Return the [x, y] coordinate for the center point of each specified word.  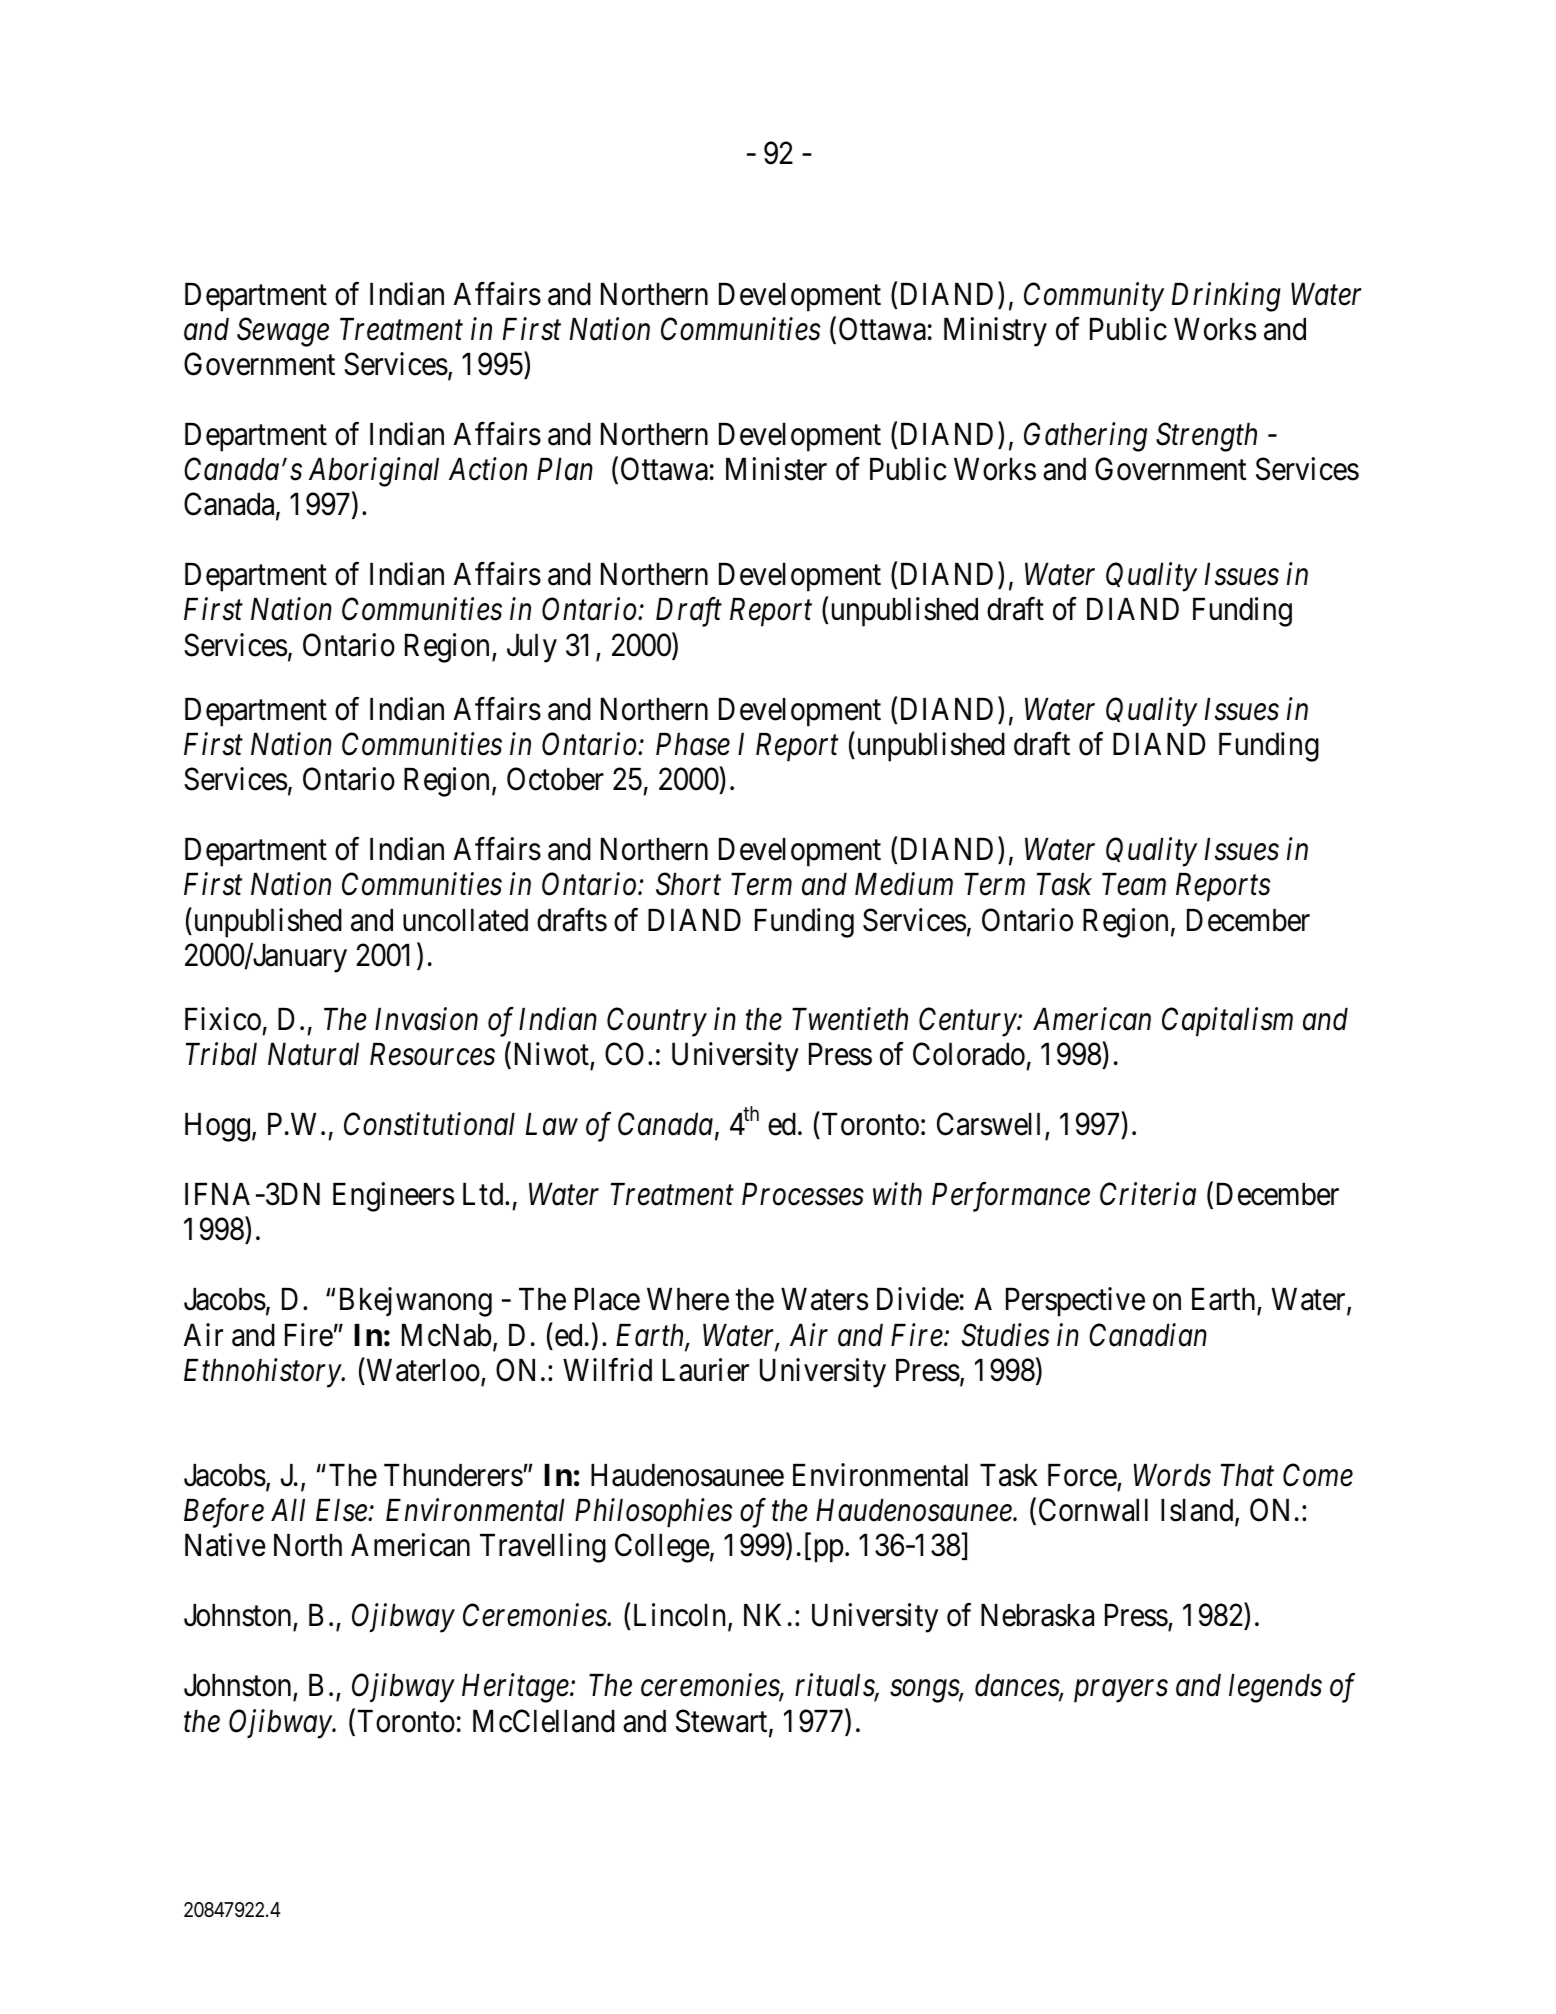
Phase [693, 744]
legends [1275, 1688]
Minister [776, 469]
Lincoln [681, 1616]
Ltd [484, 1194]
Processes [803, 1194]
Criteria [1148, 1194]
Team [1134, 885]
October [555, 779]
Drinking [1226, 297]
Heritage [516, 1689]
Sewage [283, 332]
